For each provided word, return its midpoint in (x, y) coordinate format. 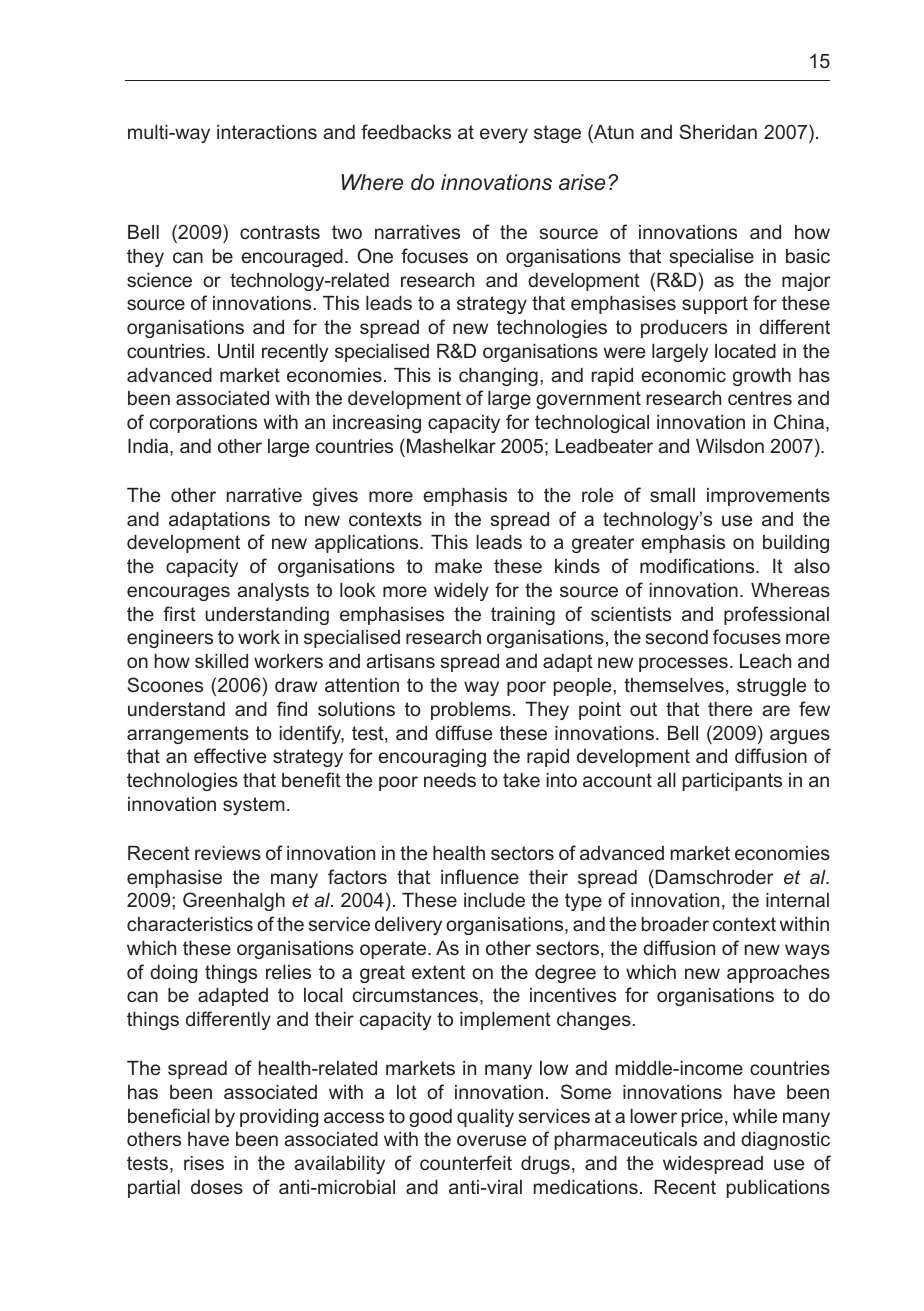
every (504, 135)
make (458, 566)
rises (204, 1163)
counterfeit (466, 1162)
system (254, 806)
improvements (768, 497)
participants (732, 782)
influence (480, 876)
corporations (203, 424)
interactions (267, 132)
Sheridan (718, 132)
